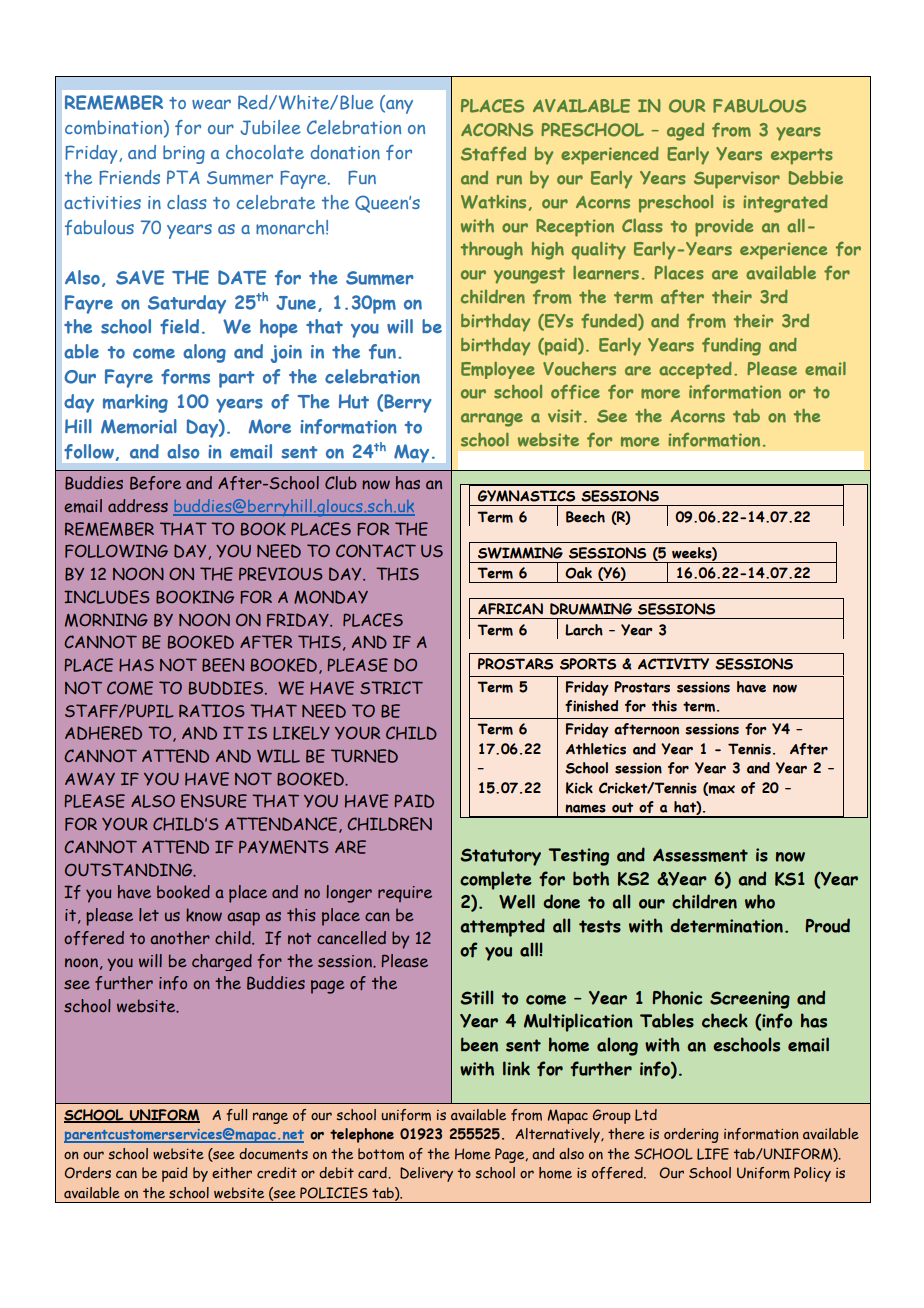 The image size is (924, 1308). What do you see at coordinates (760, 901) in the document?
I see `who` at bounding box center [760, 901].
